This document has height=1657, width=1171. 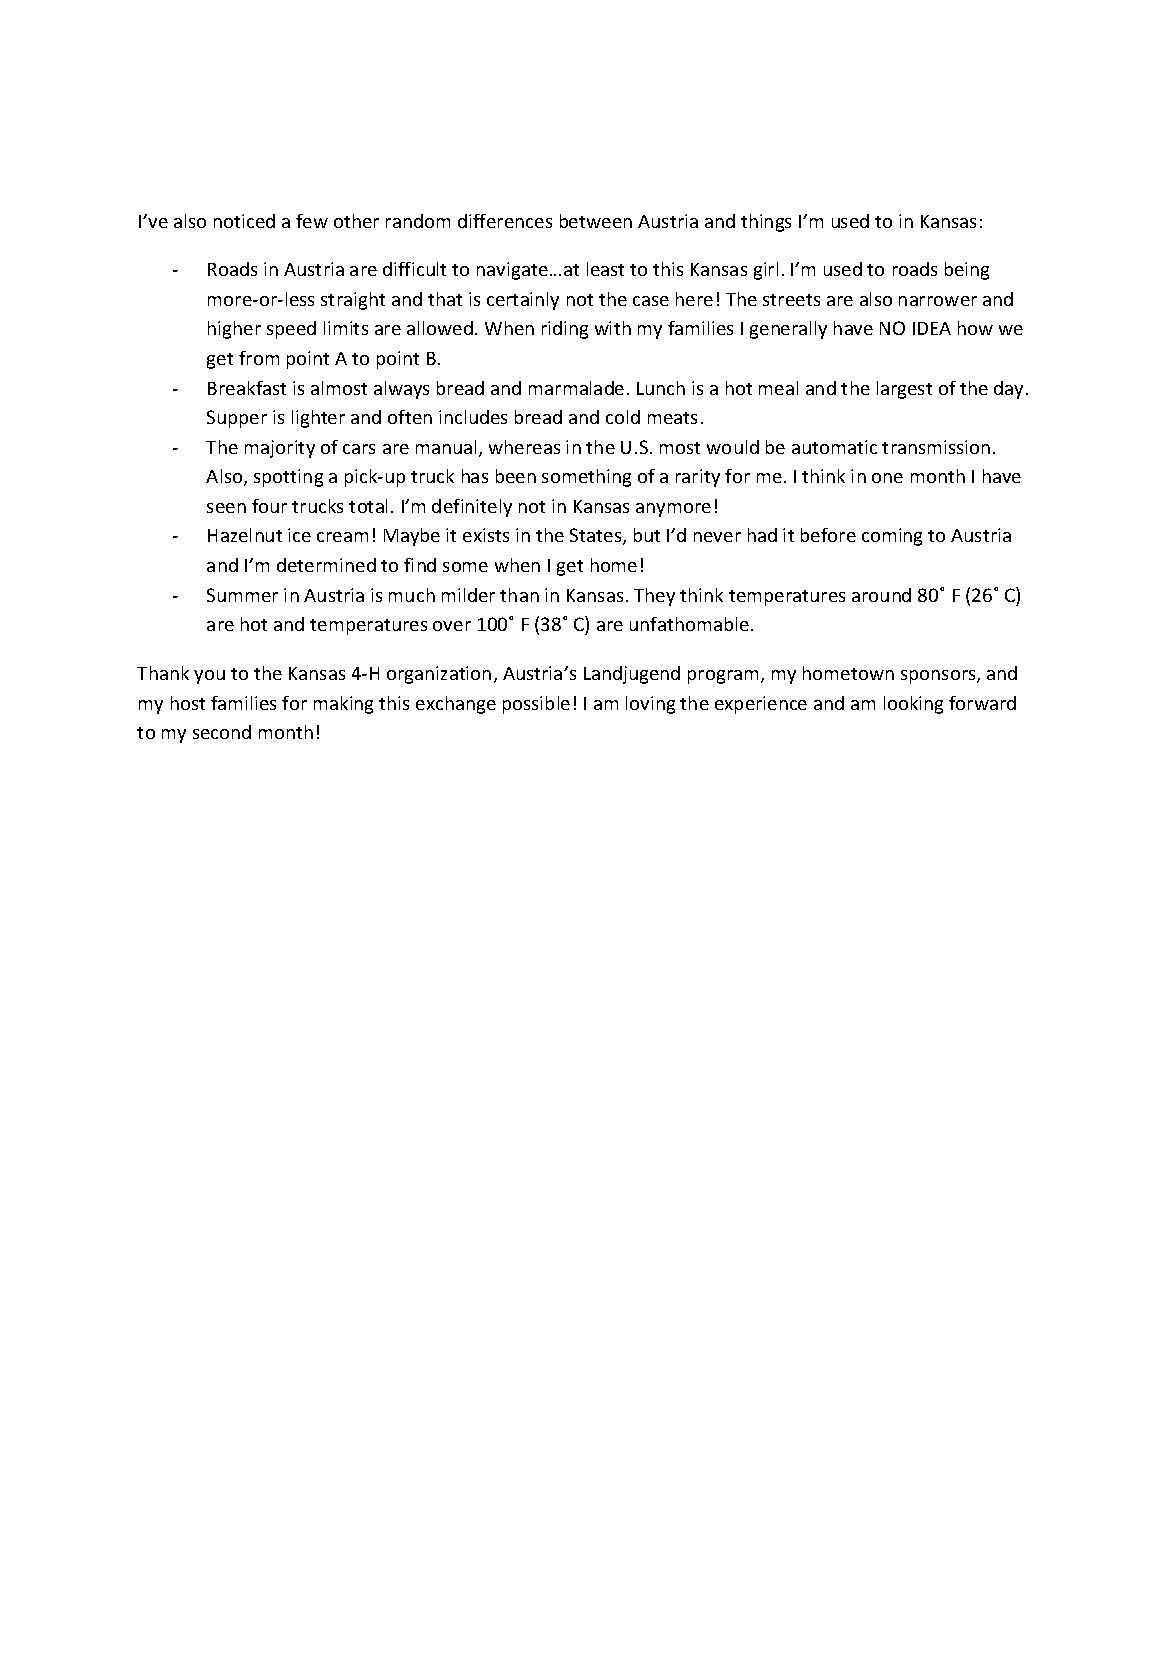 I want to click on being, so click(x=967, y=271).
